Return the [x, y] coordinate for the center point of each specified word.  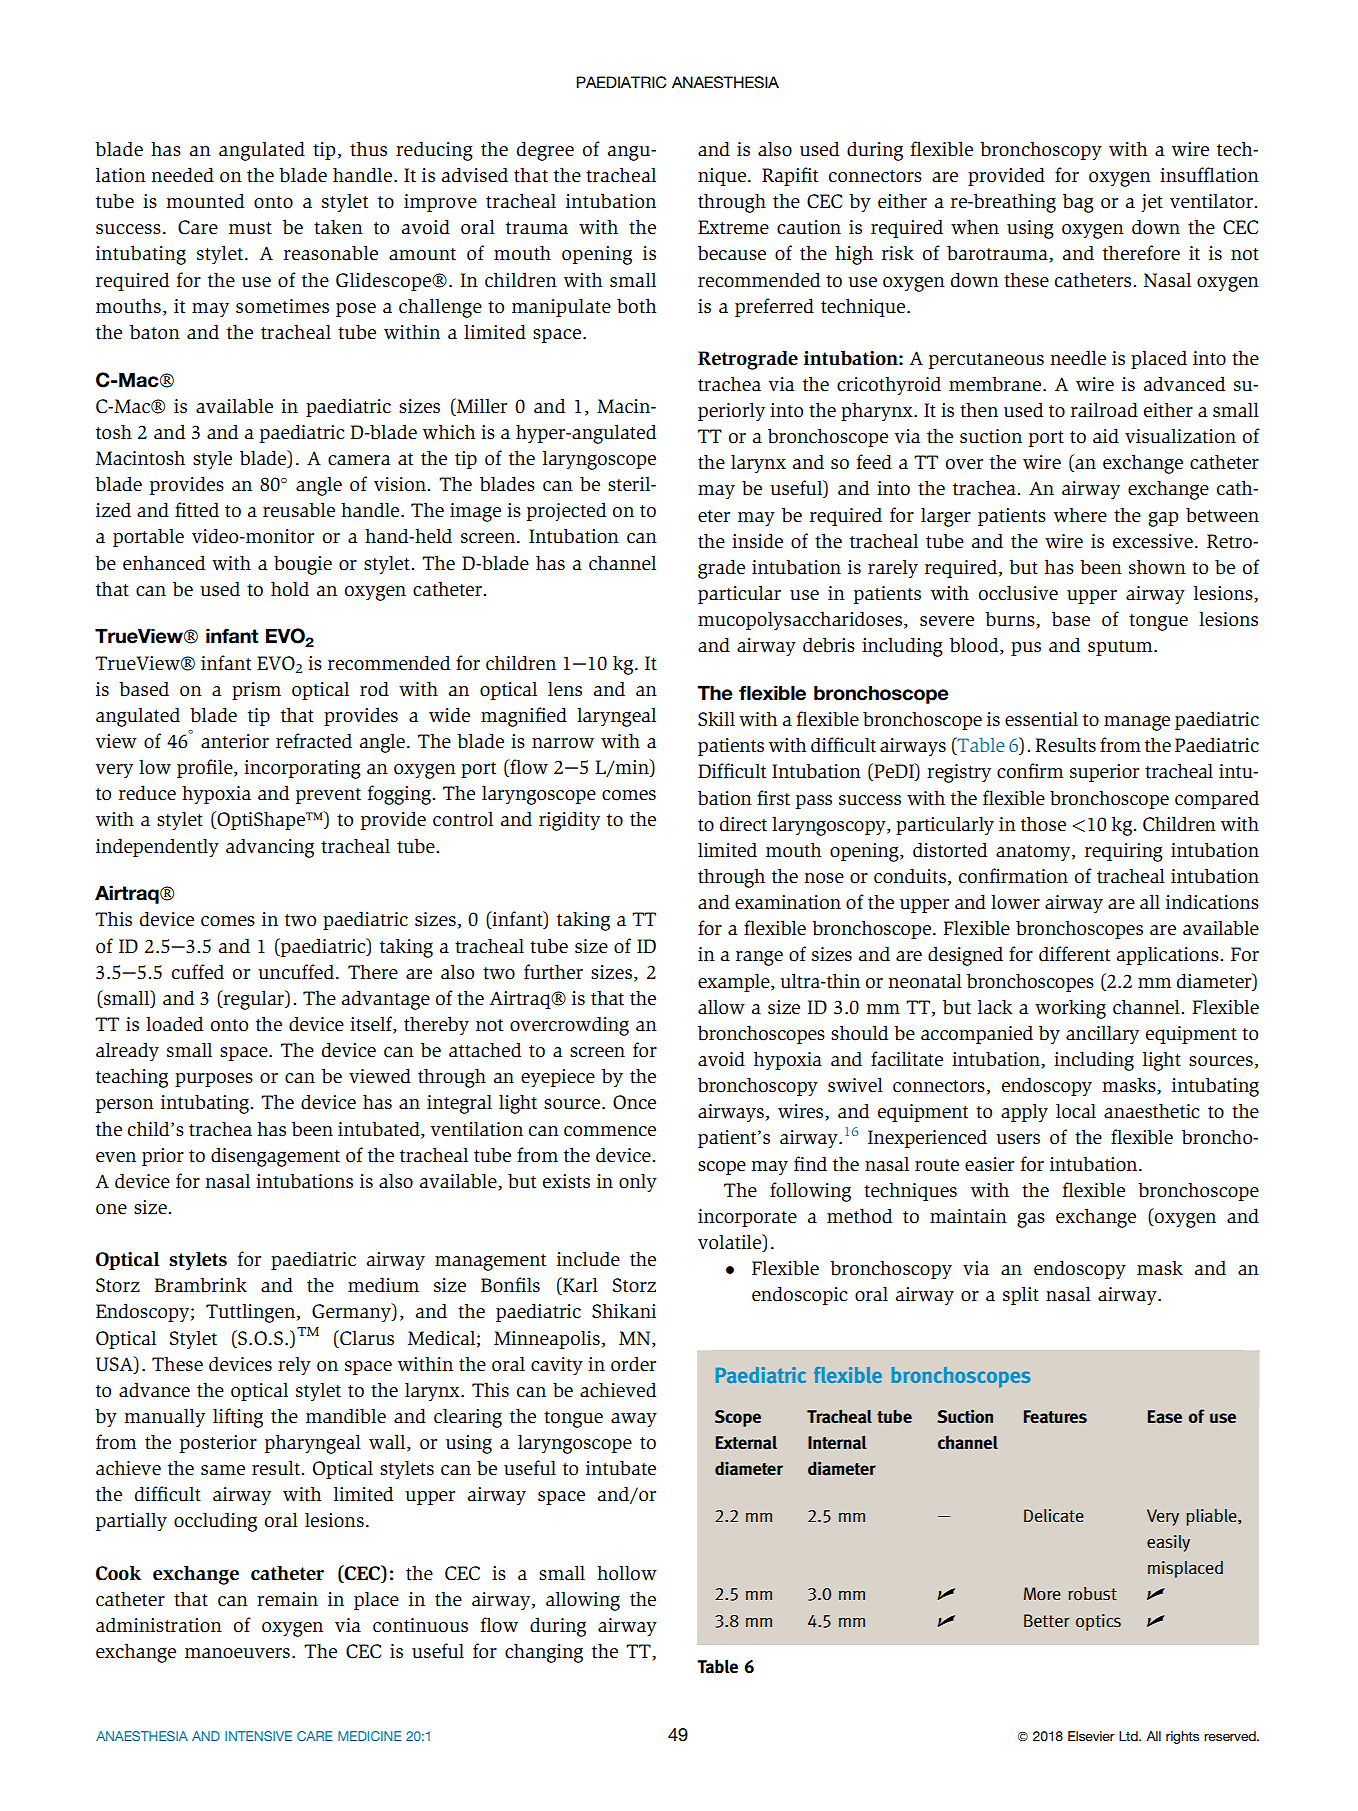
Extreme [733, 227]
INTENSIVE [258, 1736]
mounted [205, 201]
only [638, 1182]
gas [1031, 1220]
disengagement [275, 1157]
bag [1078, 203]
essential [1041, 719]
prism [256, 691]
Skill [716, 718]
